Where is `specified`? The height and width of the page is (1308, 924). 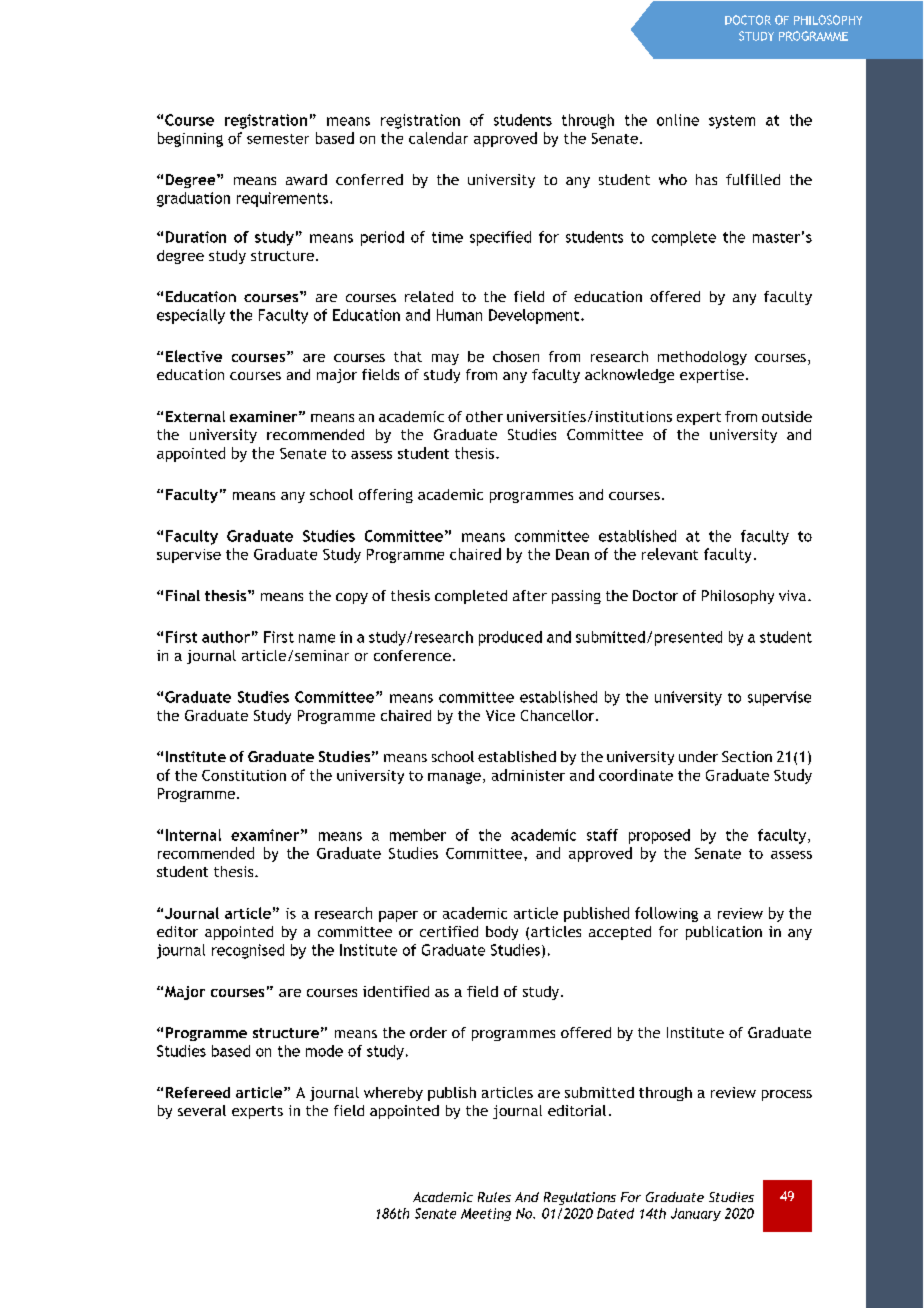
specified is located at coordinates (500, 238).
